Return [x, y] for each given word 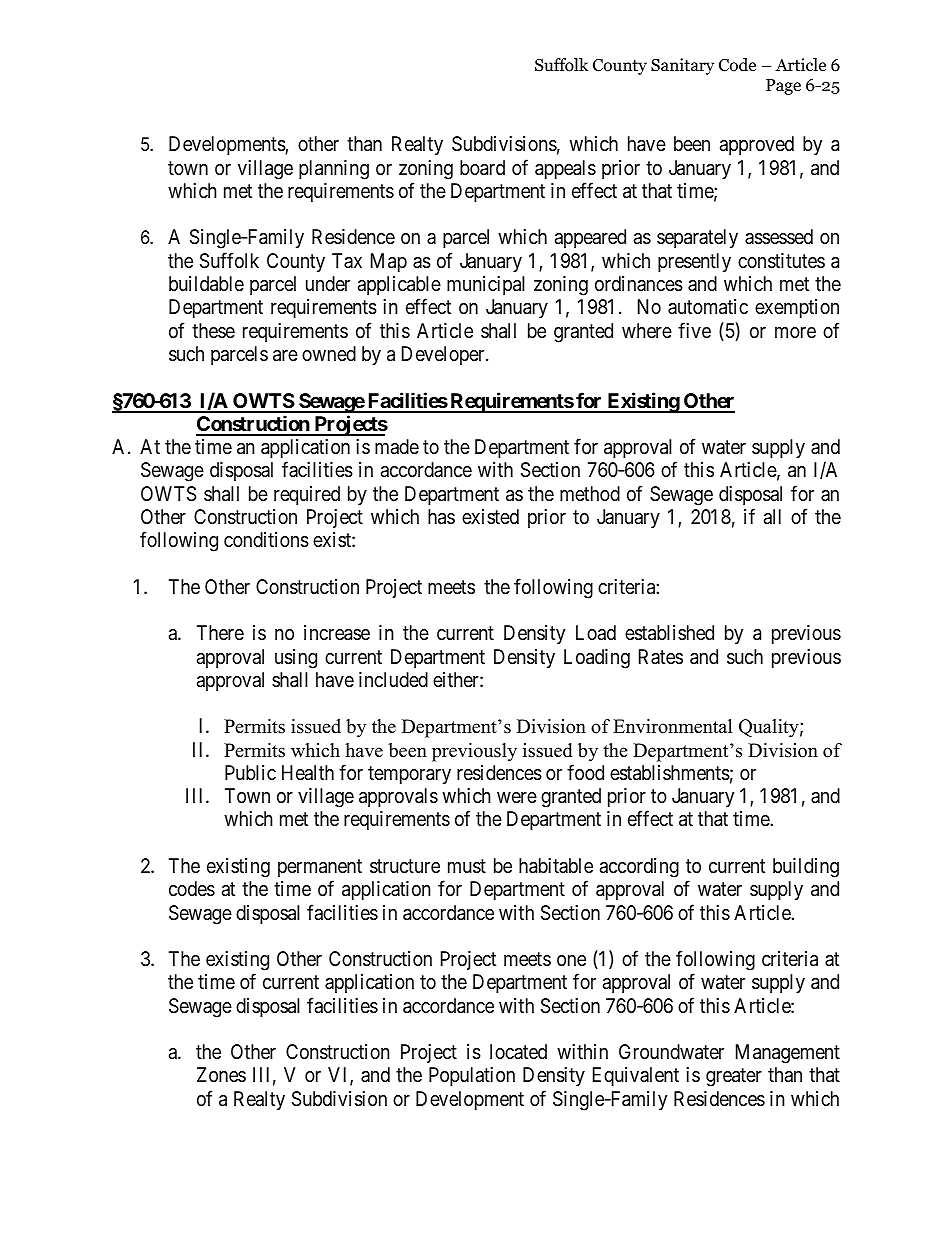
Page [783, 87]
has [441, 517]
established [669, 633]
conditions [266, 540]
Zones [221, 1074]
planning [334, 170]
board [482, 168]
